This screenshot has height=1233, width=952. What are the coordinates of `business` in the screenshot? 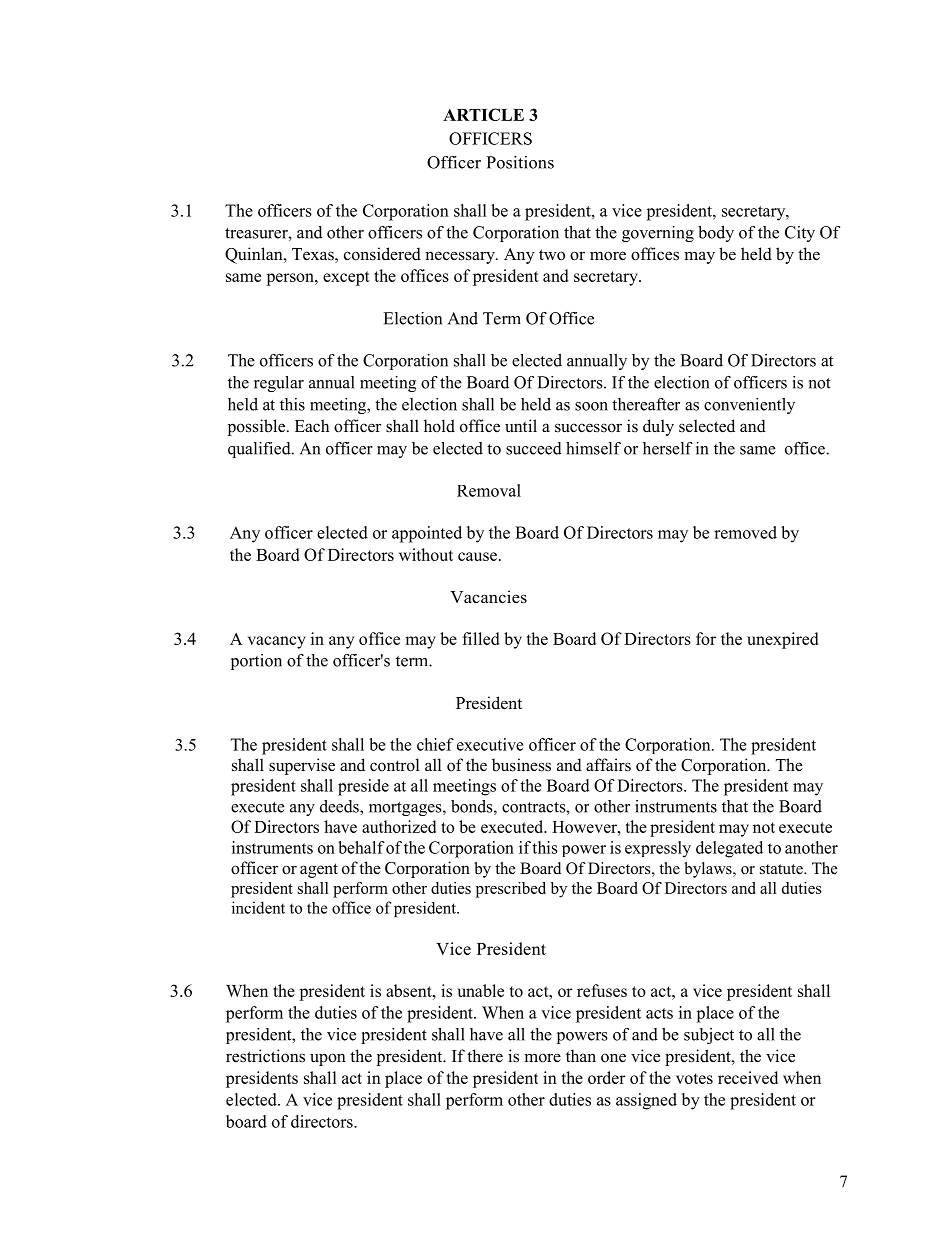 It's located at (521, 765).
